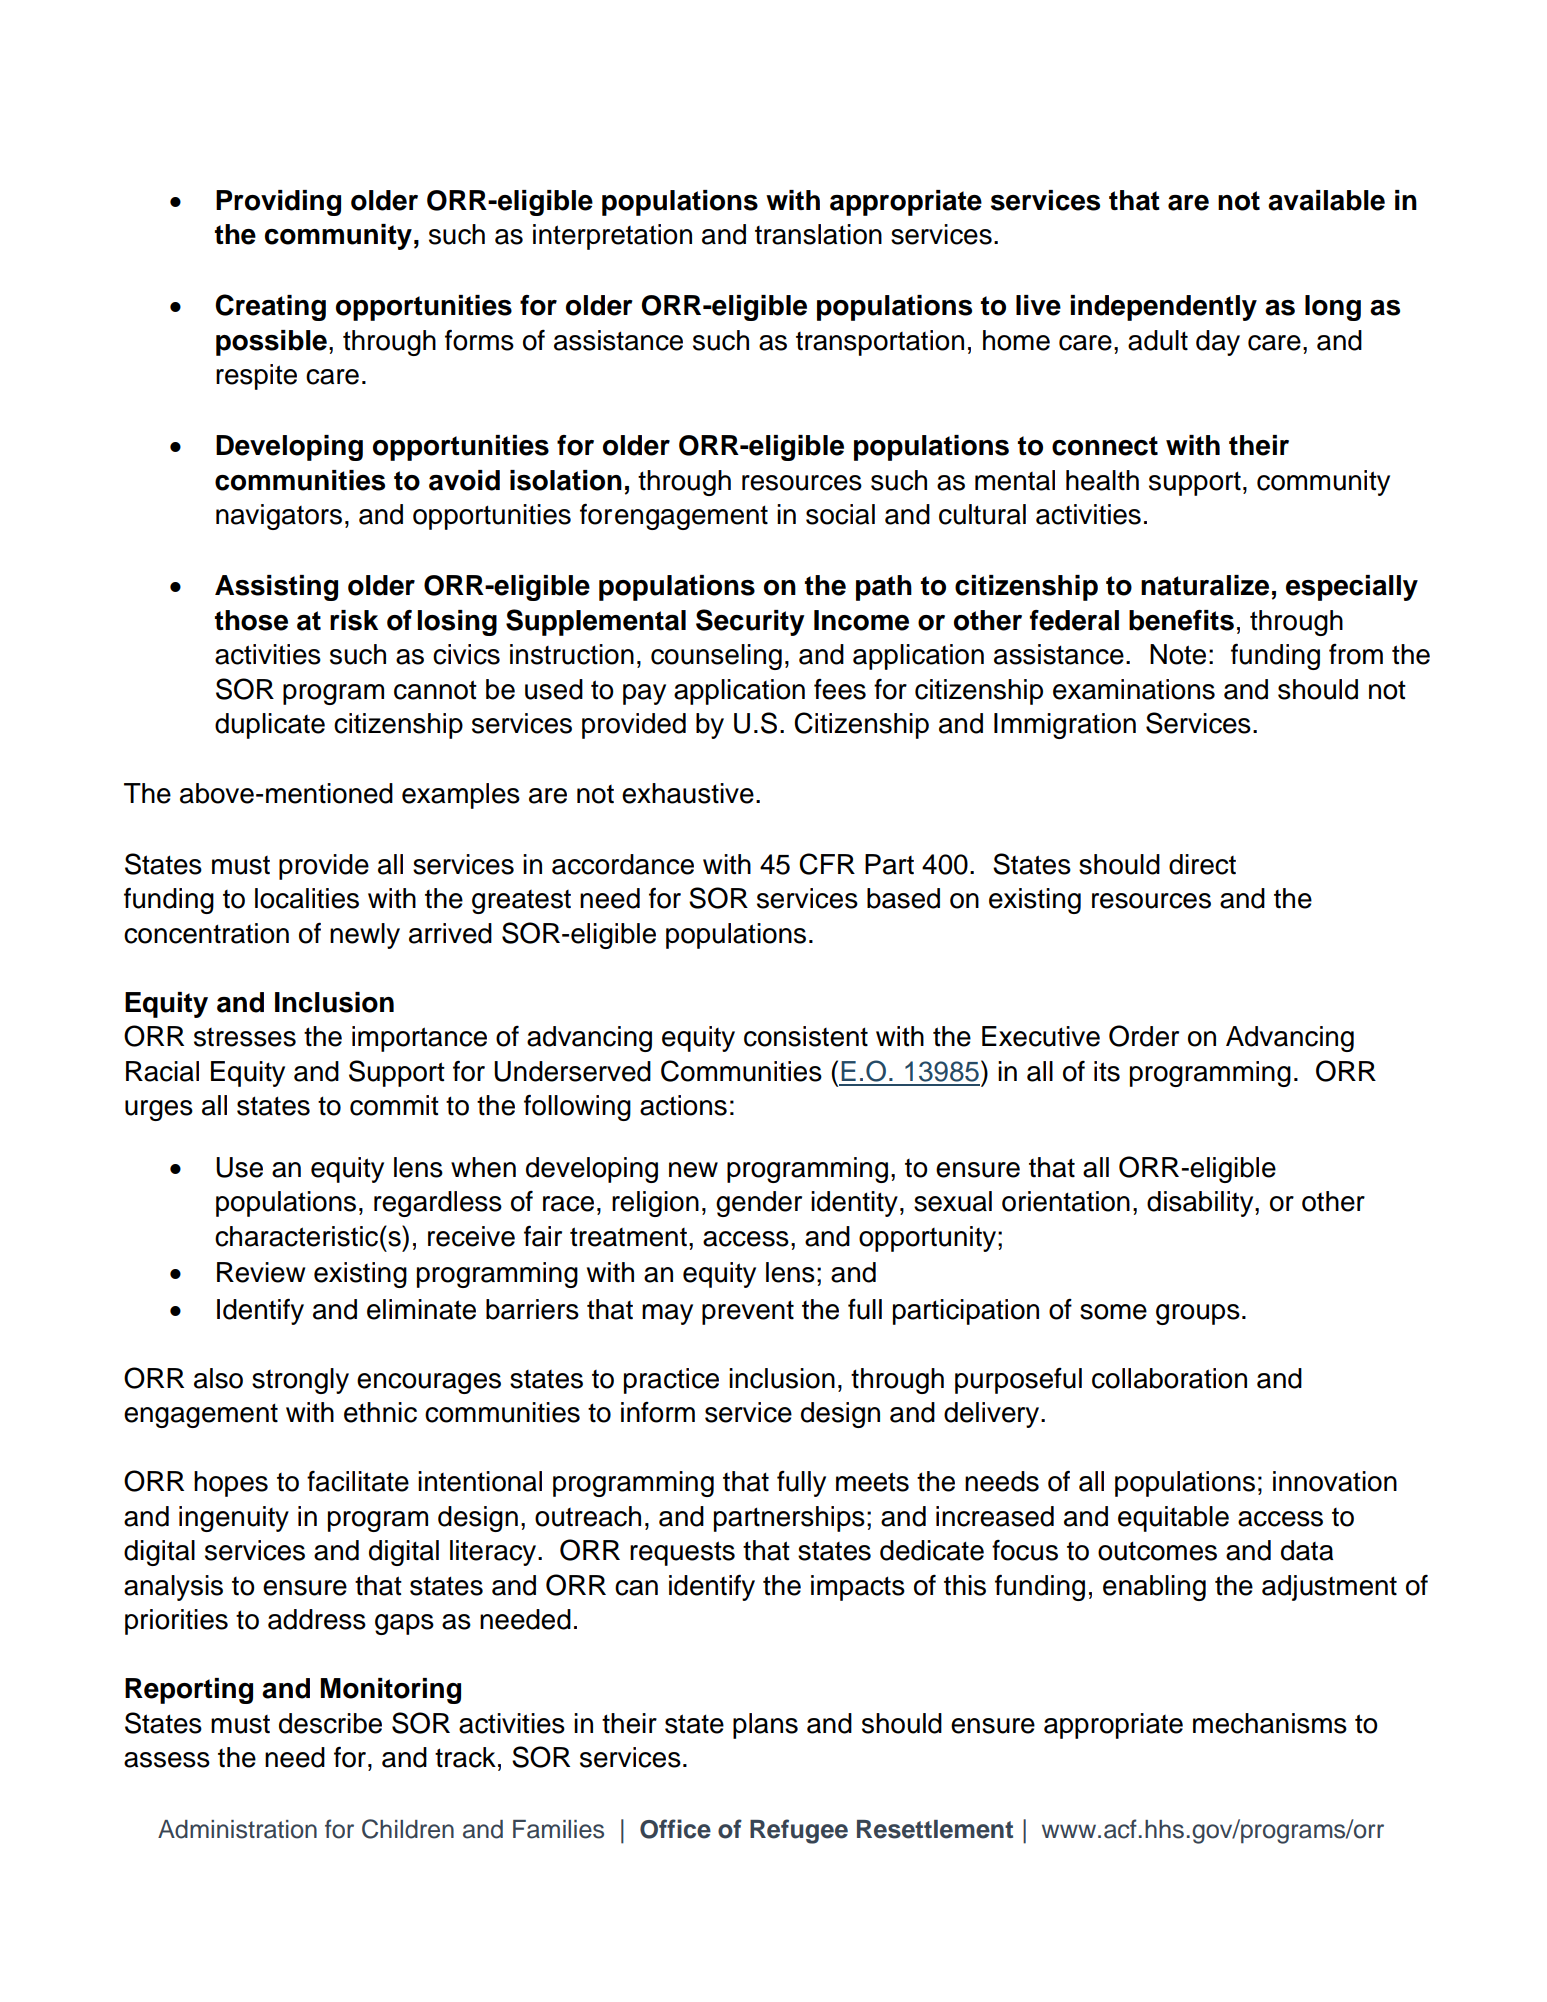 This screenshot has height=2002, width=1547. Describe the element at coordinates (818, 234) in the screenshot. I see `translation` at that location.
